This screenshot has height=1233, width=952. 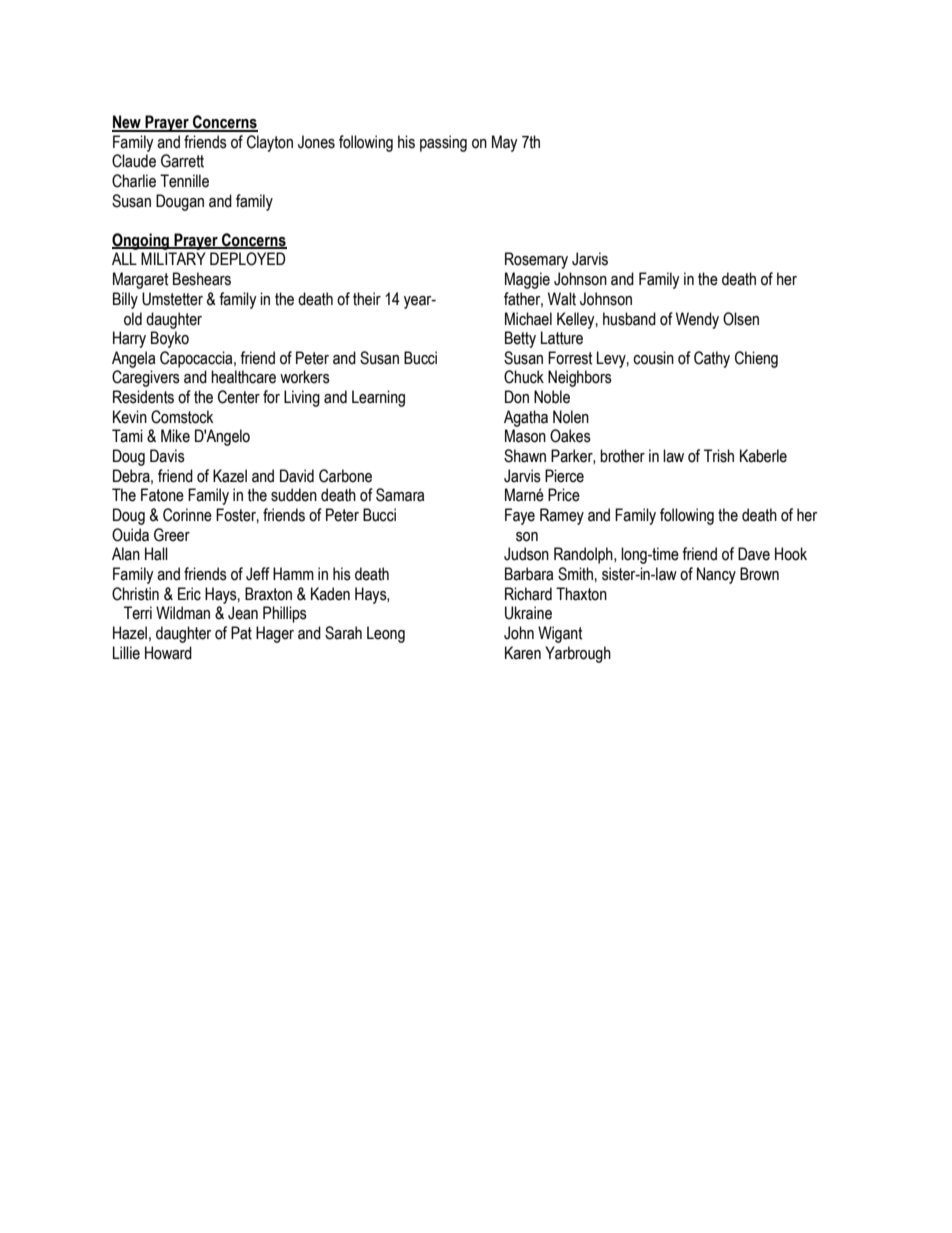 What do you see at coordinates (239, 397) in the screenshot?
I see `Center` at bounding box center [239, 397].
